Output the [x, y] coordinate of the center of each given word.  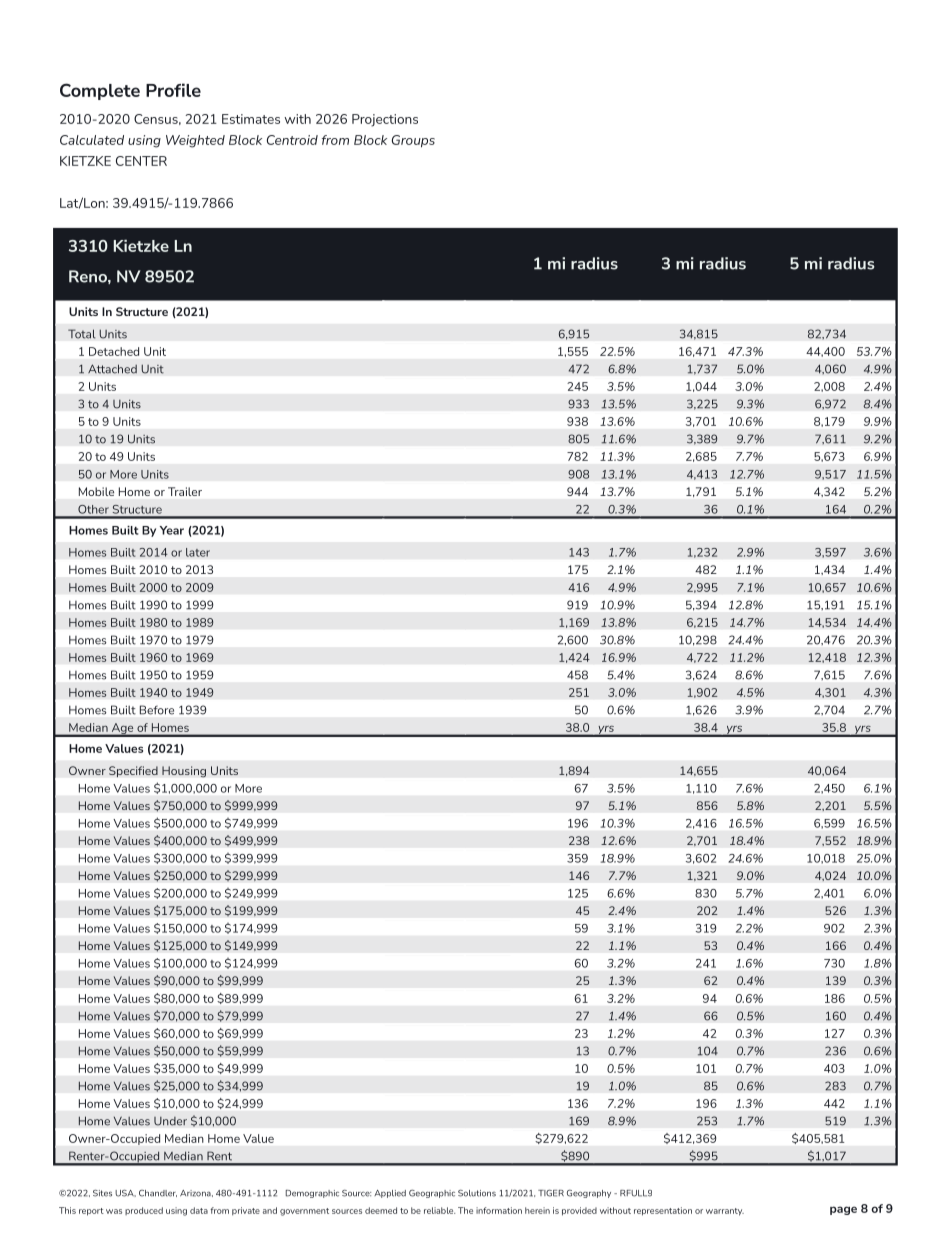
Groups [413, 141]
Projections [385, 120]
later [198, 552]
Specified [133, 771]
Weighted [195, 141]
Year [172, 530]
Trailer [185, 491]
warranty [725, 1212]
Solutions [477, 1193]
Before [157, 710]
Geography [589, 1194]
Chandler [158, 1193]
